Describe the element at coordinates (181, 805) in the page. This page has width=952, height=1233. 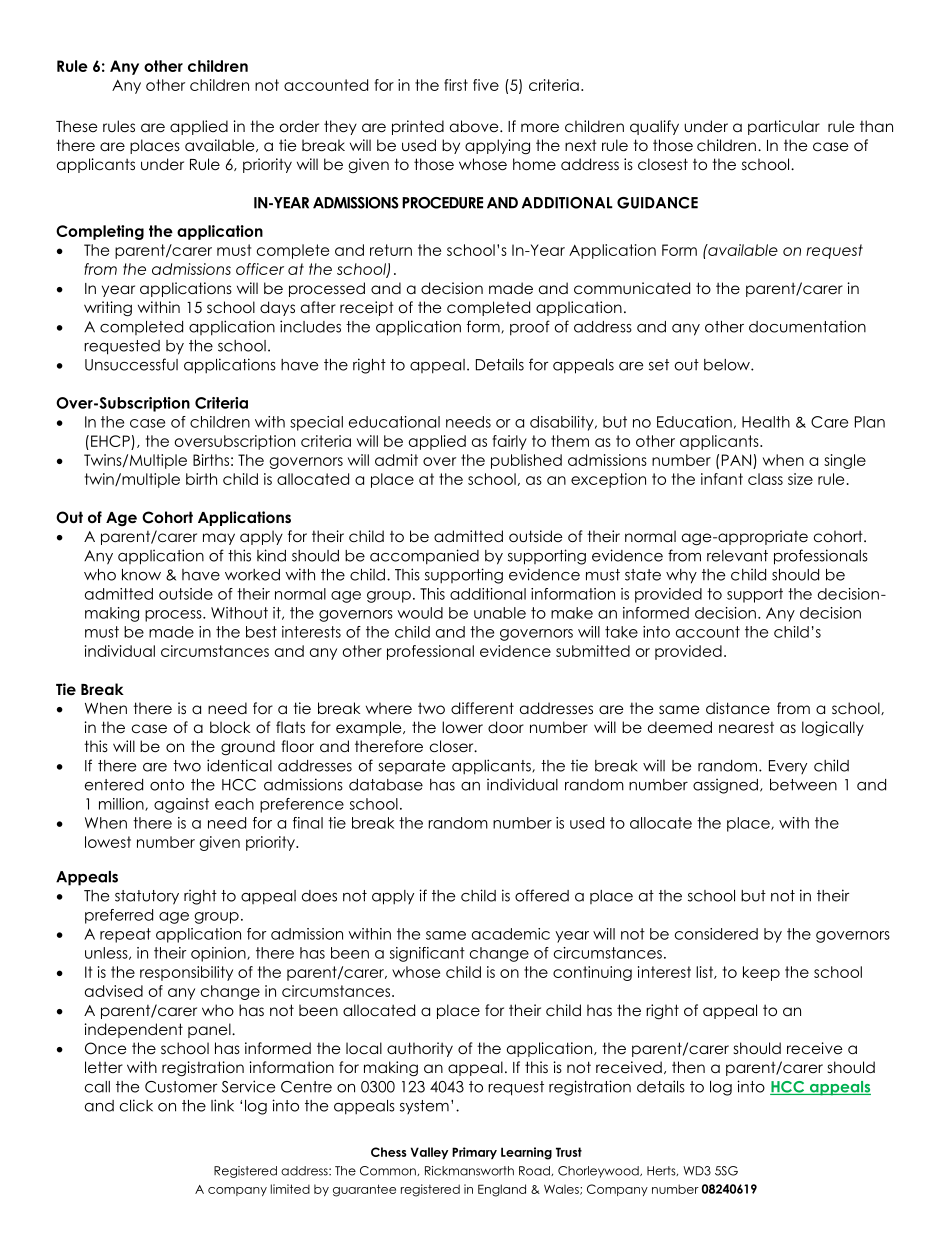
I see `against` at that location.
